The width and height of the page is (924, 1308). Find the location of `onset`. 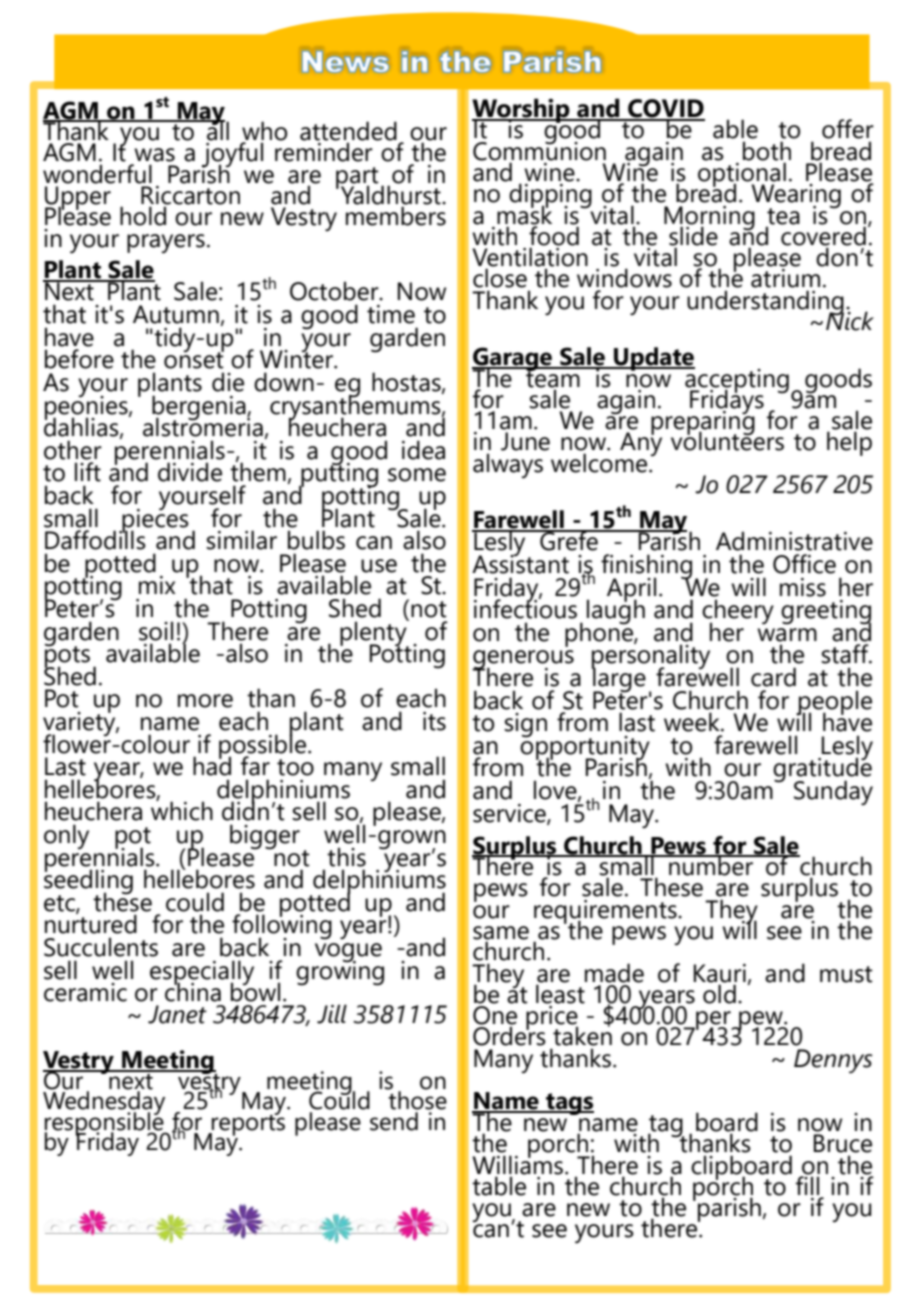

onset is located at coordinates (194, 359).
